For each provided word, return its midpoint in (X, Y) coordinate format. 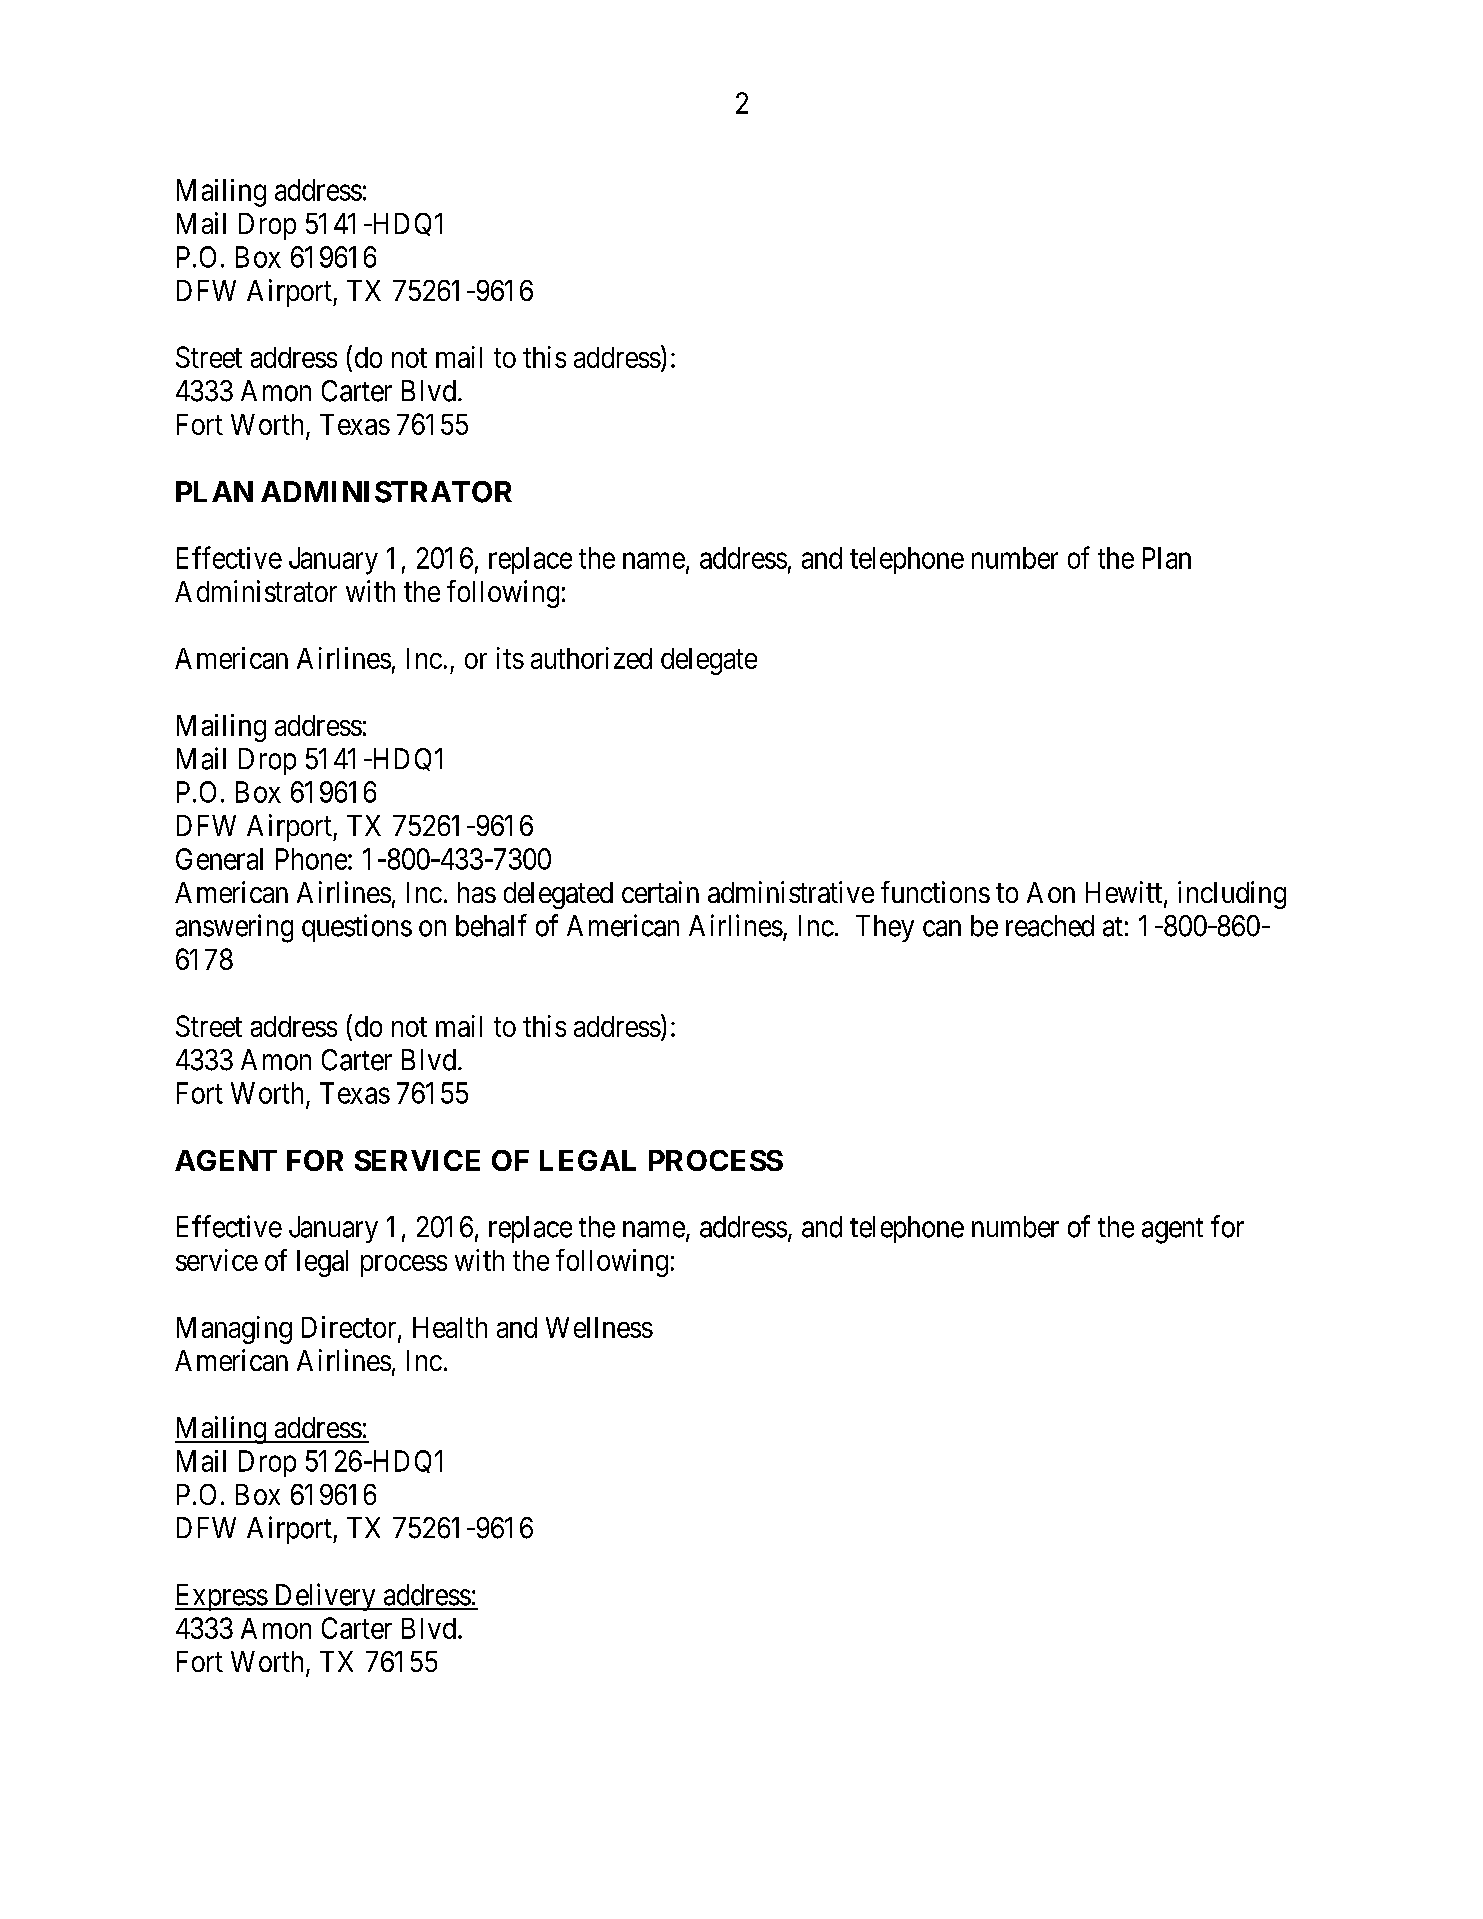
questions (357, 928)
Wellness (599, 1327)
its (510, 658)
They (885, 928)
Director (350, 1328)
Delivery (325, 1597)
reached (1050, 926)
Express (221, 1597)
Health (450, 1327)
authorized (591, 658)
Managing (234, 1330)
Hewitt (1125, 893)
